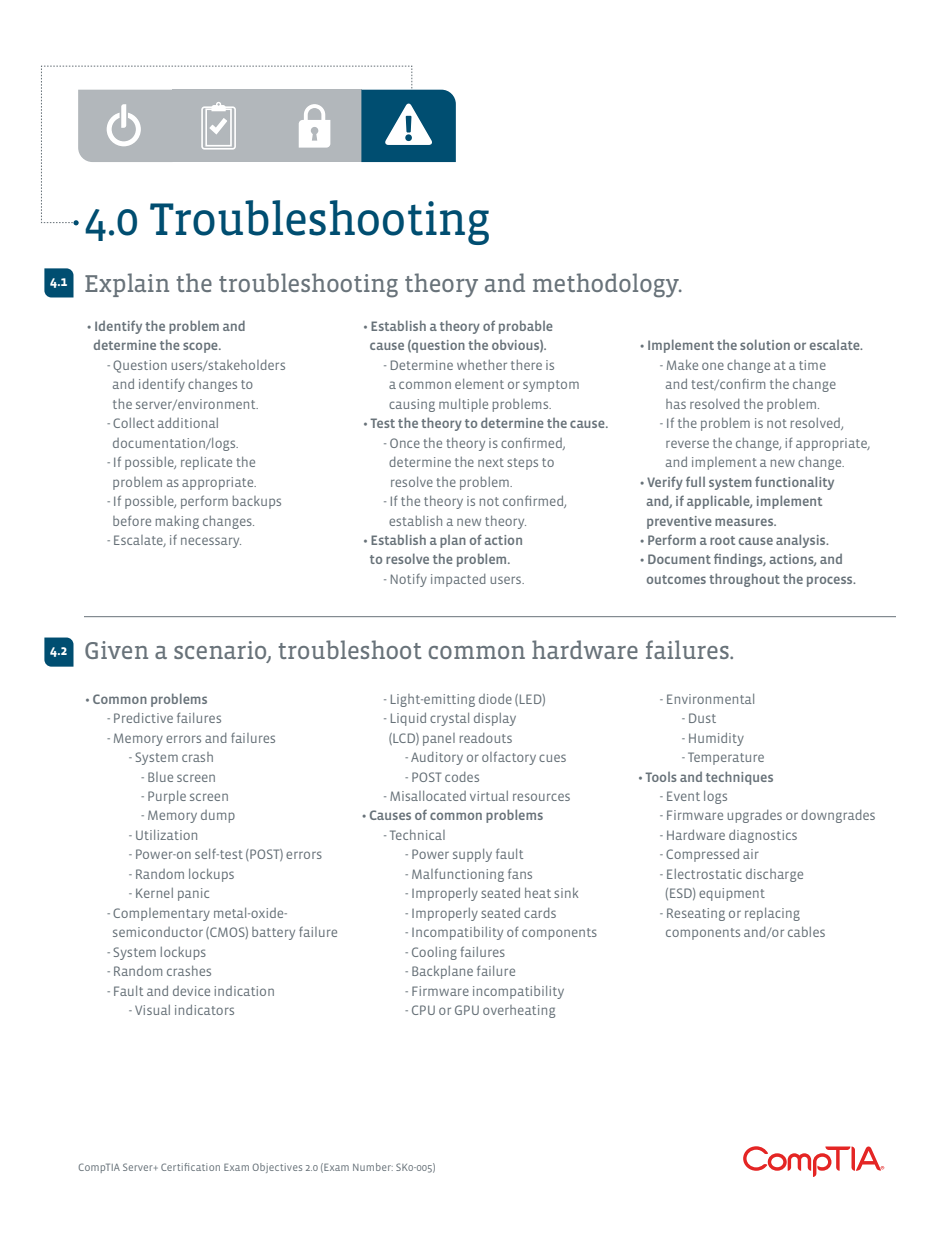 This screenshot has width=952, height=1233. Describe the element at coordinates (143, 718) in the screenshot. I see `Predictive` at that location.
